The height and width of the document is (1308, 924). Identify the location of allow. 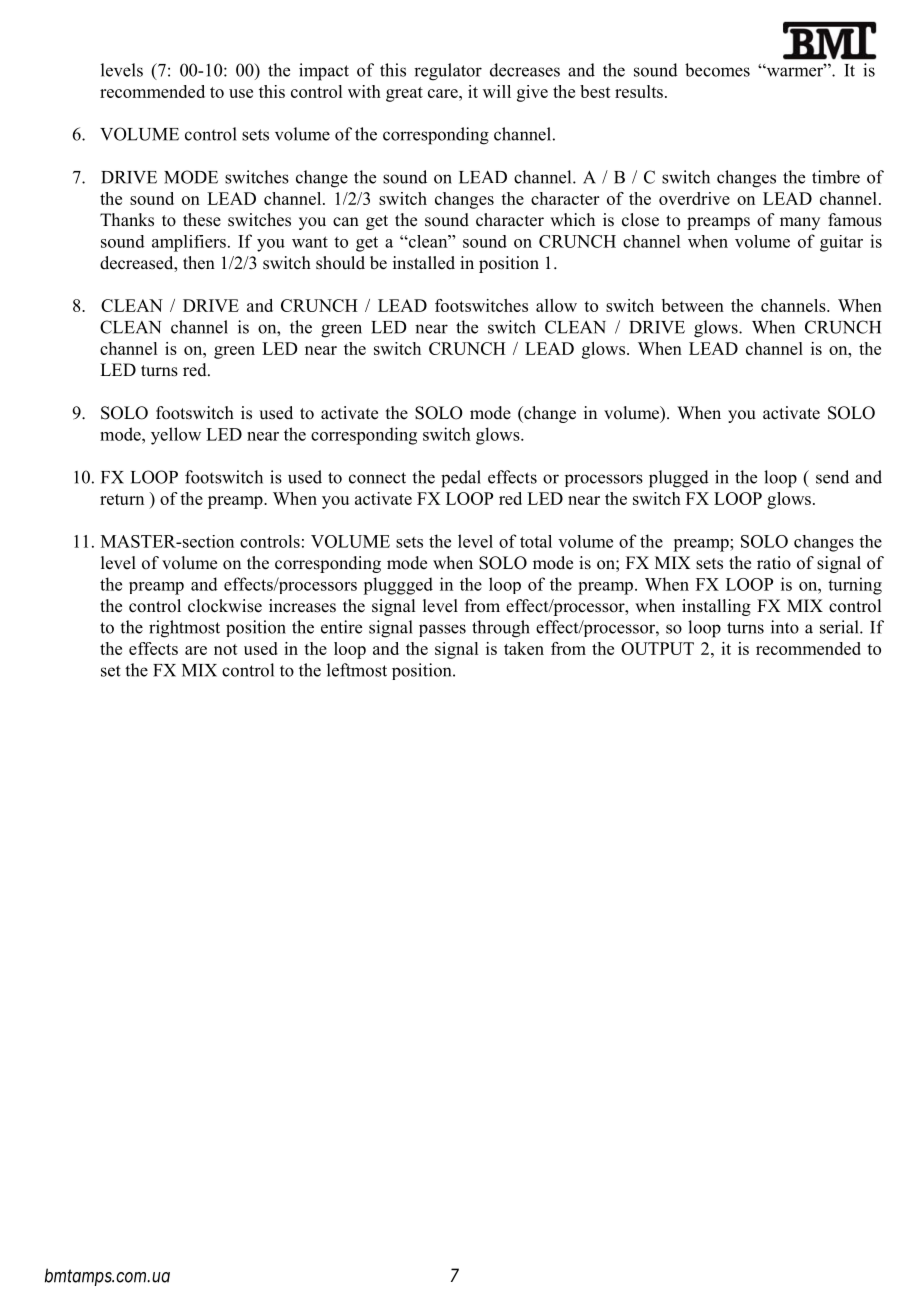
(556, 305).
